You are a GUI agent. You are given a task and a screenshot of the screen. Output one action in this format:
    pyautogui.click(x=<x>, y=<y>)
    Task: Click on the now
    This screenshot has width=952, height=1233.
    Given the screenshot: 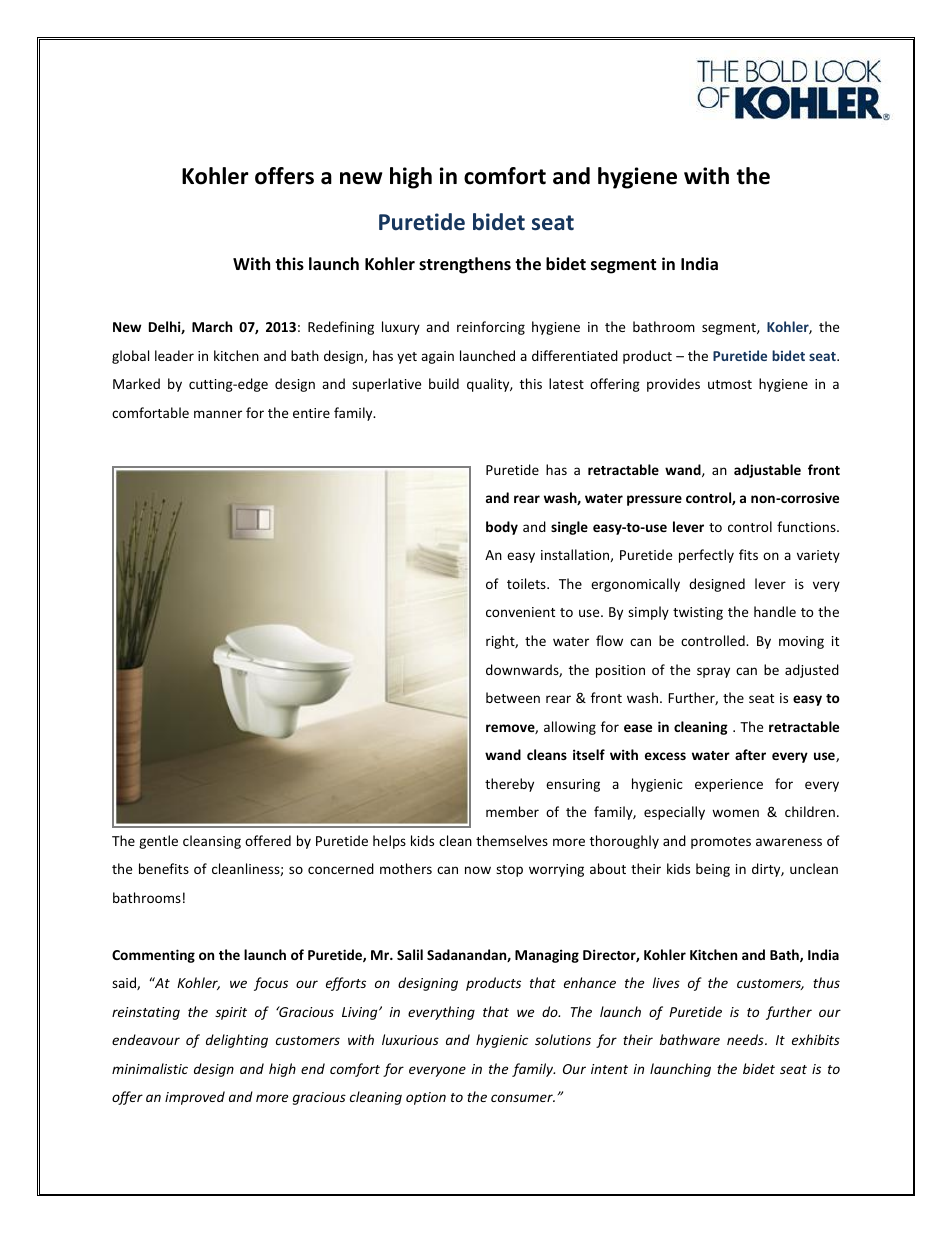 What is the action you would take?
    pyautogui.click(x=478, y=870)
